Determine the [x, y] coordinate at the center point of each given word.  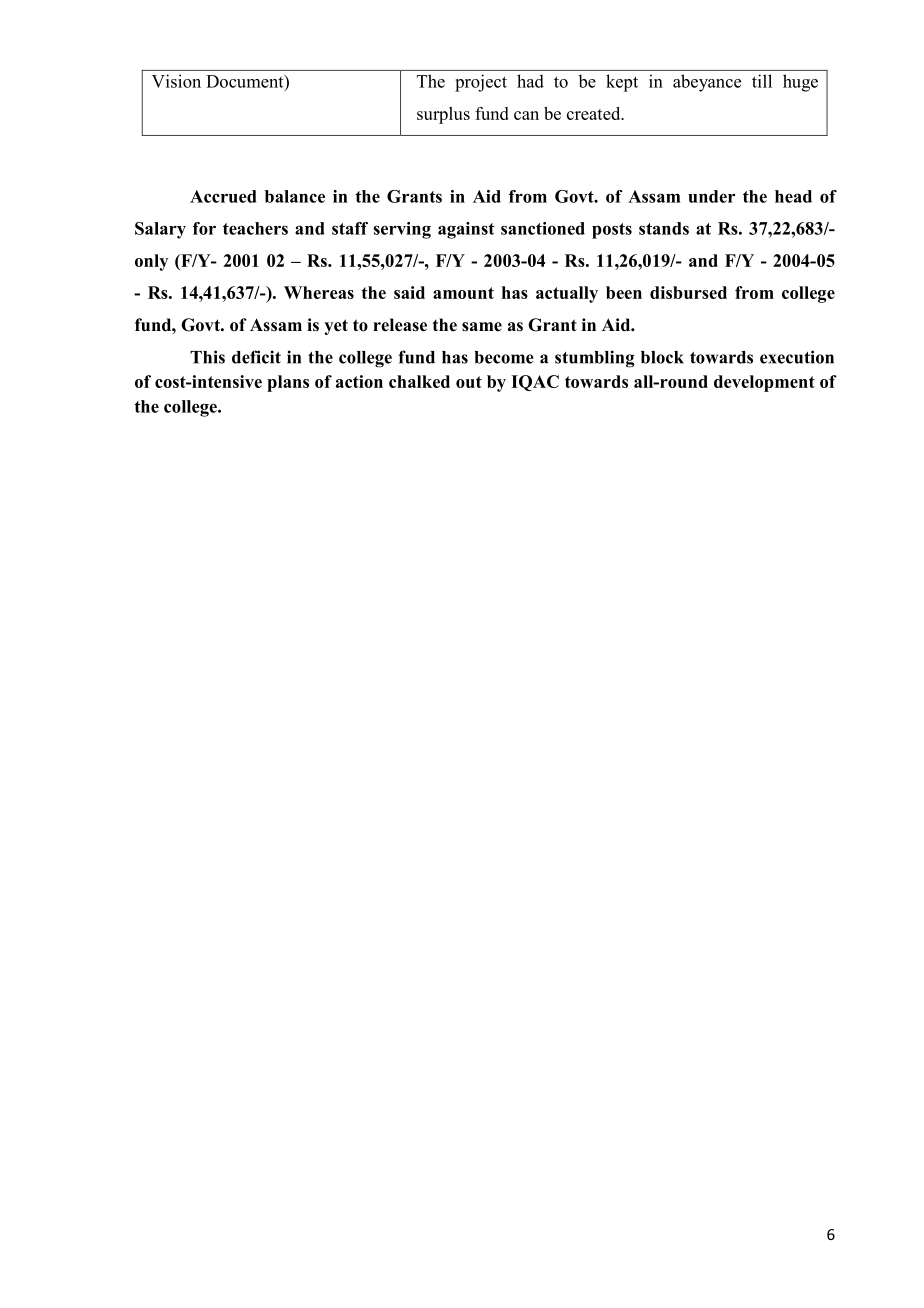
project [481, 83]
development [764, 383]
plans [288, 383]
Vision [176, 81]
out [469, 382]
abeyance [707, 83]
